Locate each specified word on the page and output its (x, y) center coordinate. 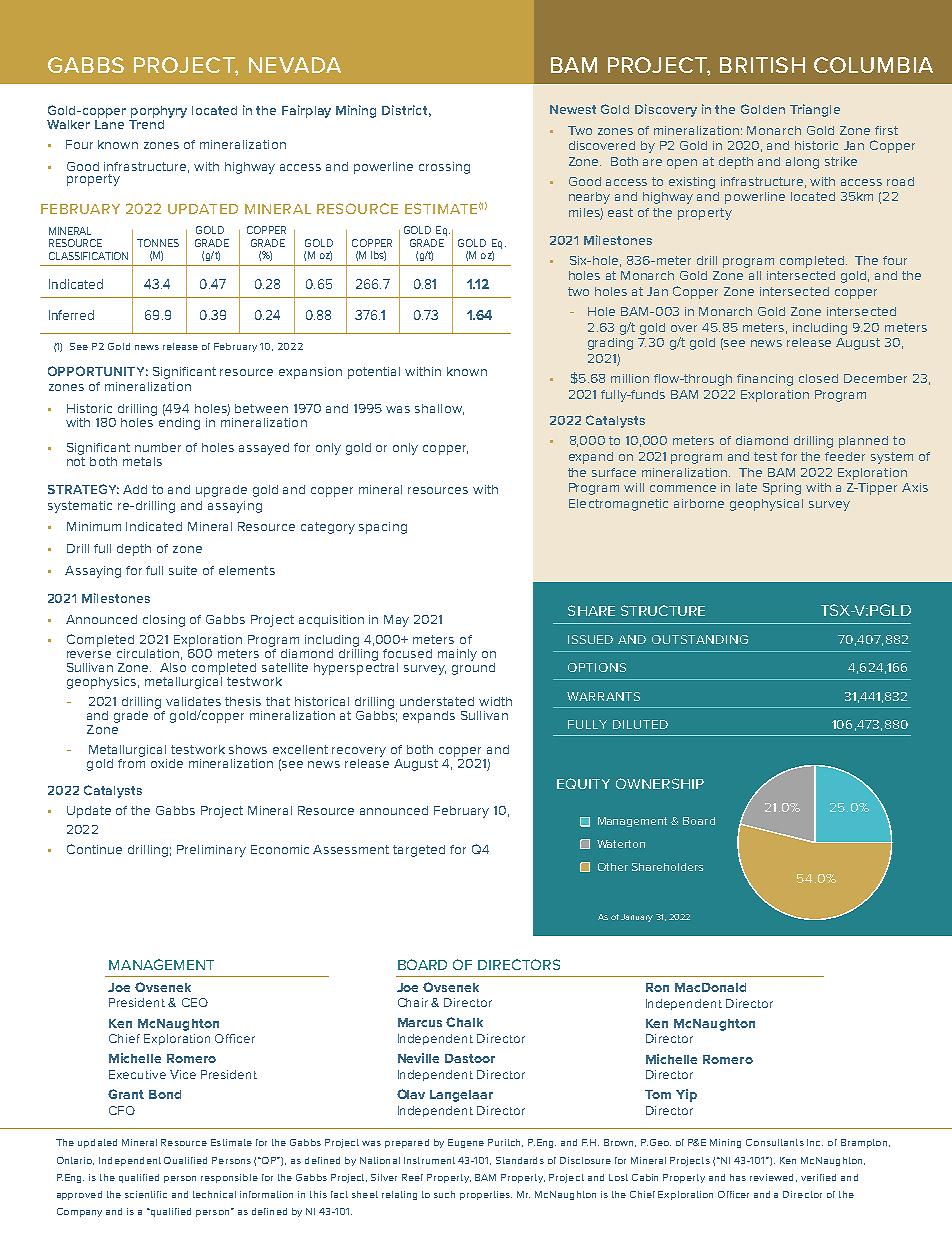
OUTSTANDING (700, 639)
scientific (146, 1194)
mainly (457, 655)
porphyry (159, 112)
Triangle (815, 110)
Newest (573, 109)
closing (164, 621)
